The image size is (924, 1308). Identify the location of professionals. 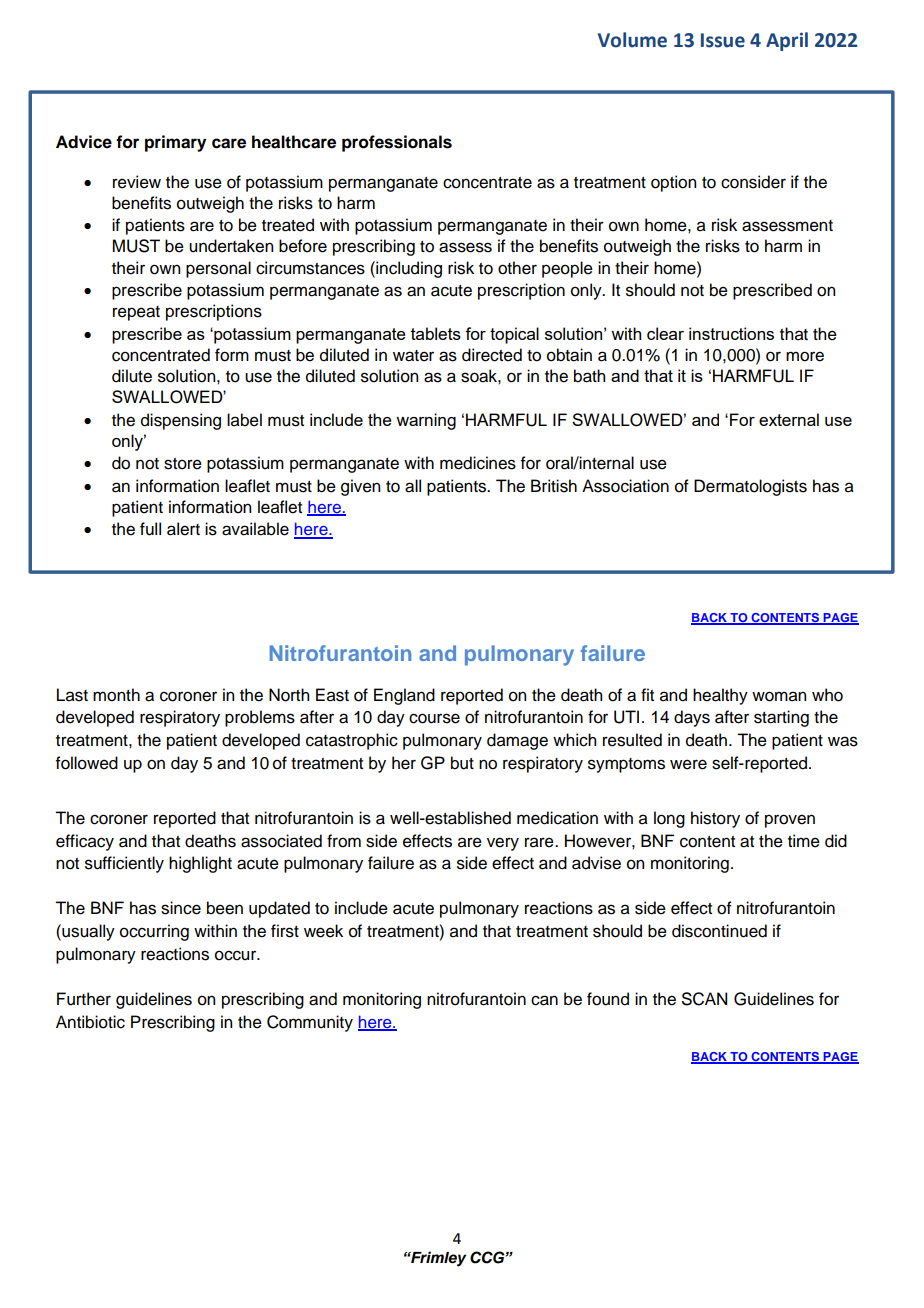
(397, 143).
